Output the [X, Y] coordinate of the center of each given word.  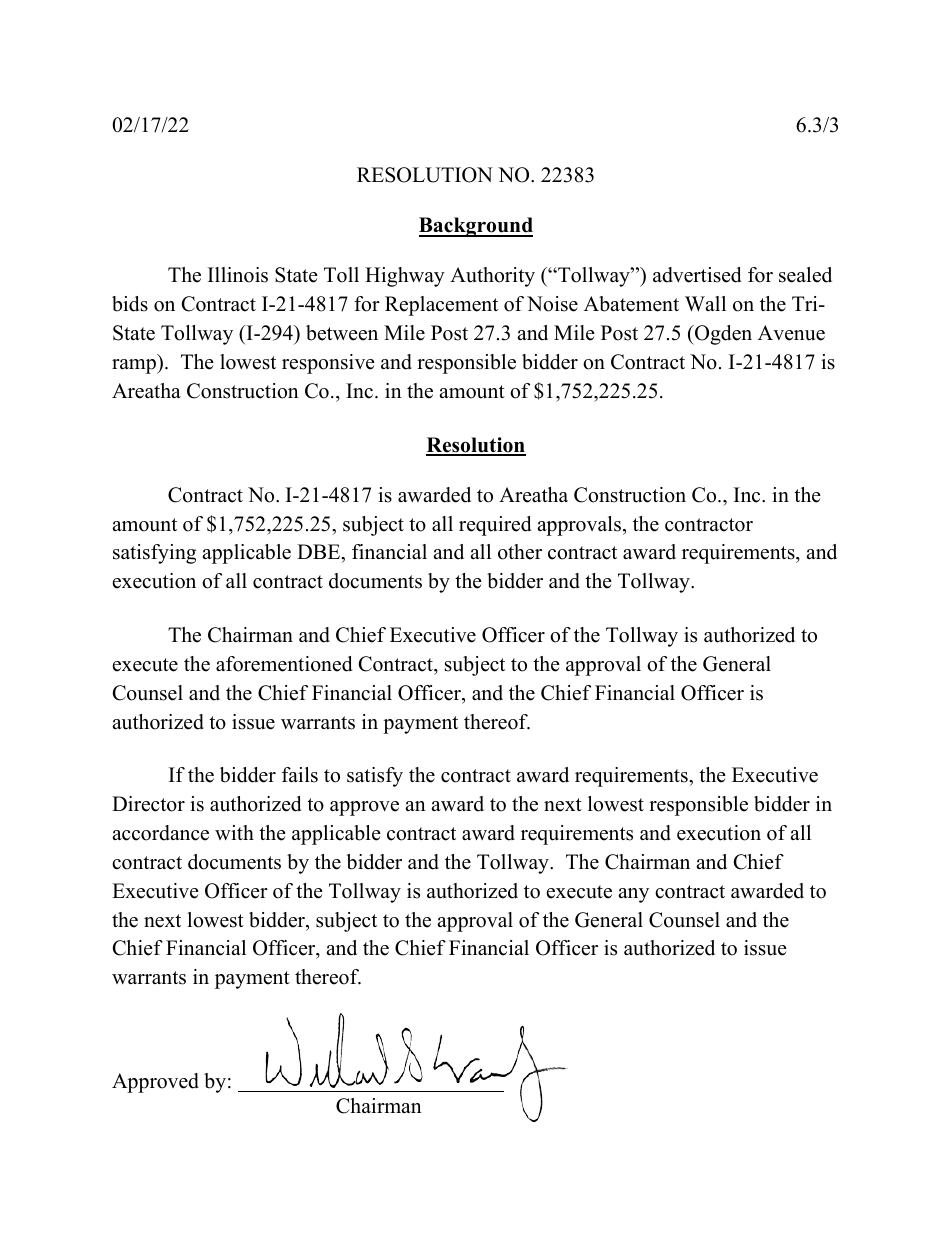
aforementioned [284, 664]
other [520, 552]
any [633, 895]
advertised [697, 275]
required [495, 526]
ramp [135, 366]
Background [476, 227]
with [234, 832]
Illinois [238, 275]
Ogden [722, 335]
